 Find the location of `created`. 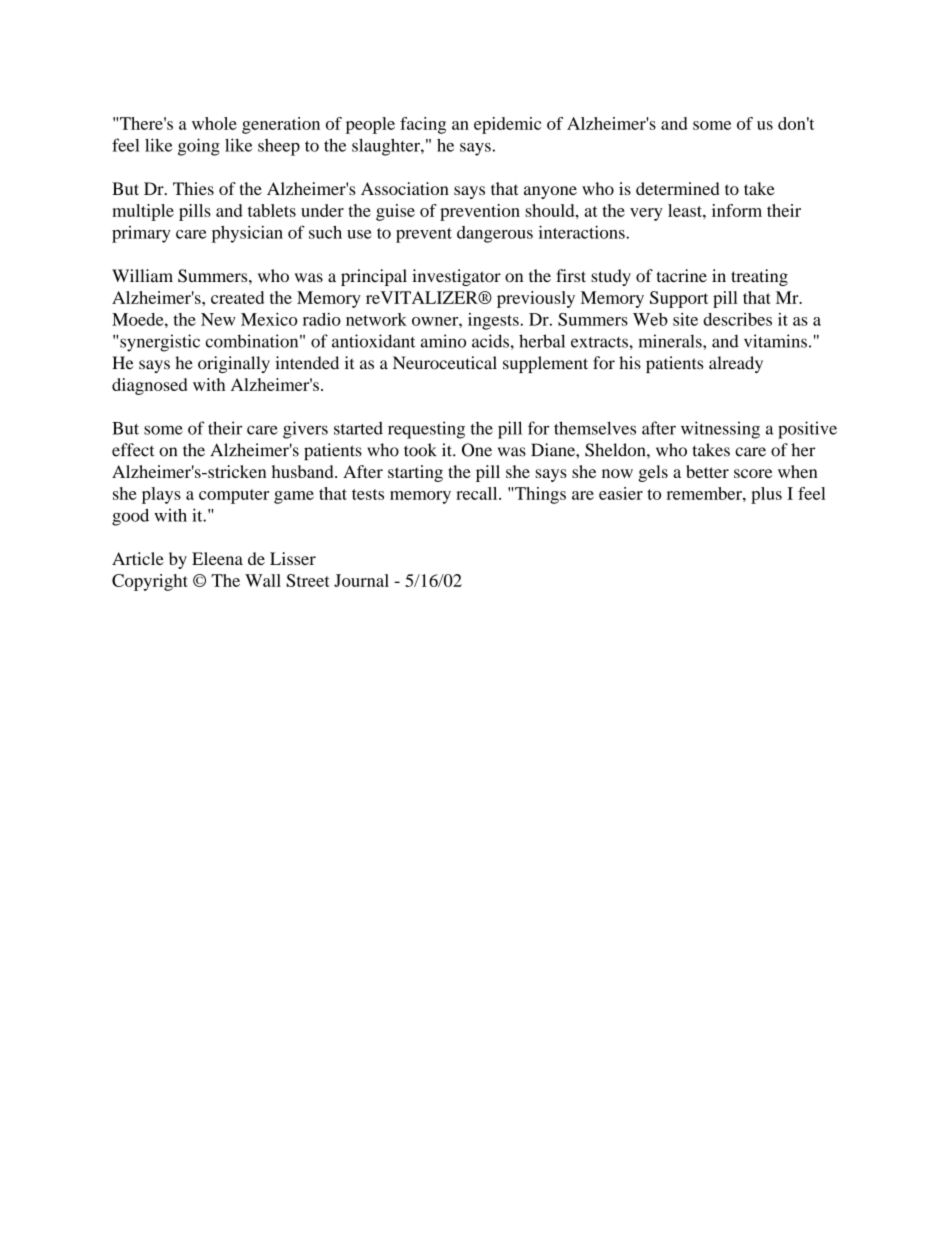

created is located at coordinates (237, 297).
